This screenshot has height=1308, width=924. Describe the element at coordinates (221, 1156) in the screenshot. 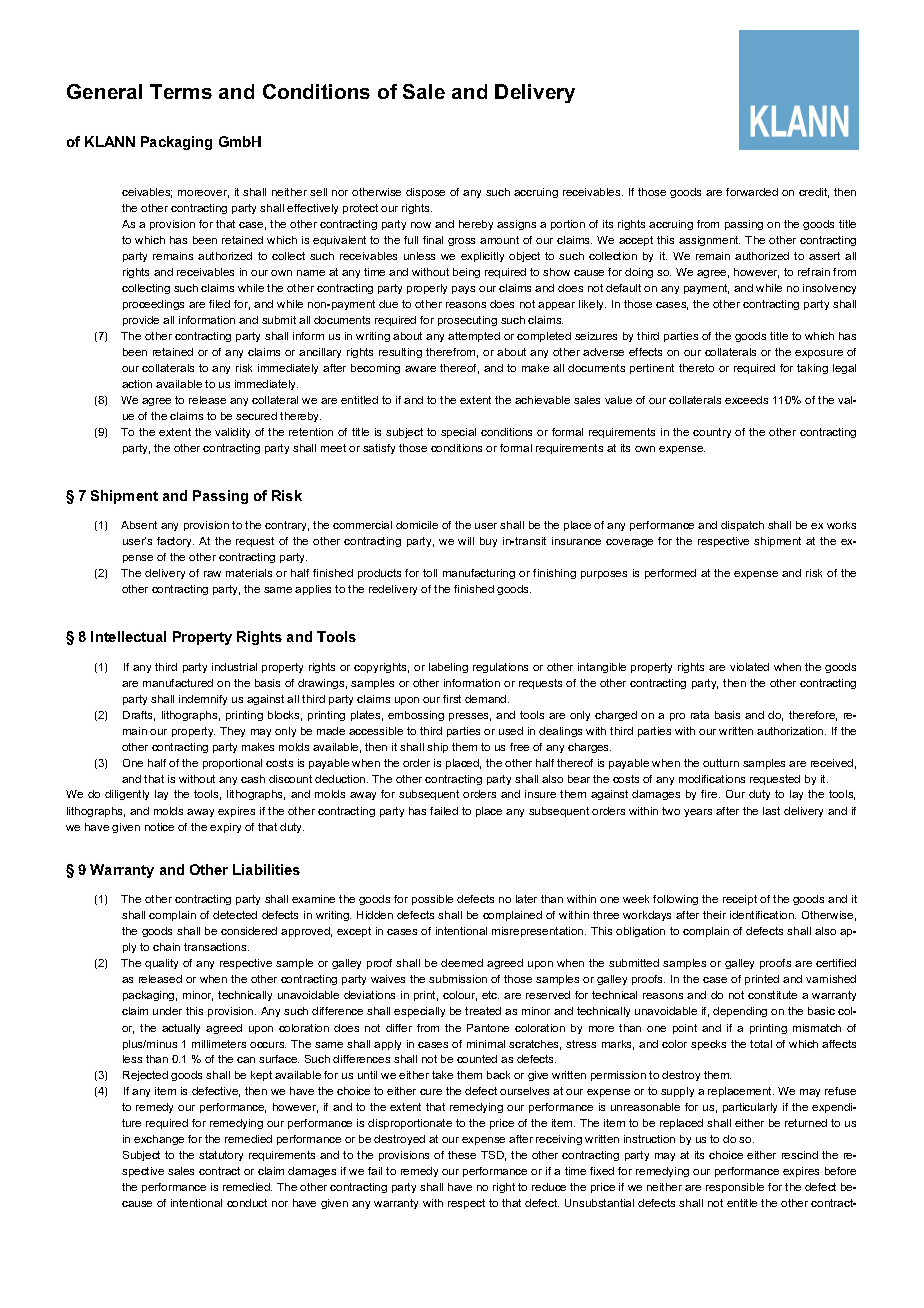

I see `statutory` at that location.
